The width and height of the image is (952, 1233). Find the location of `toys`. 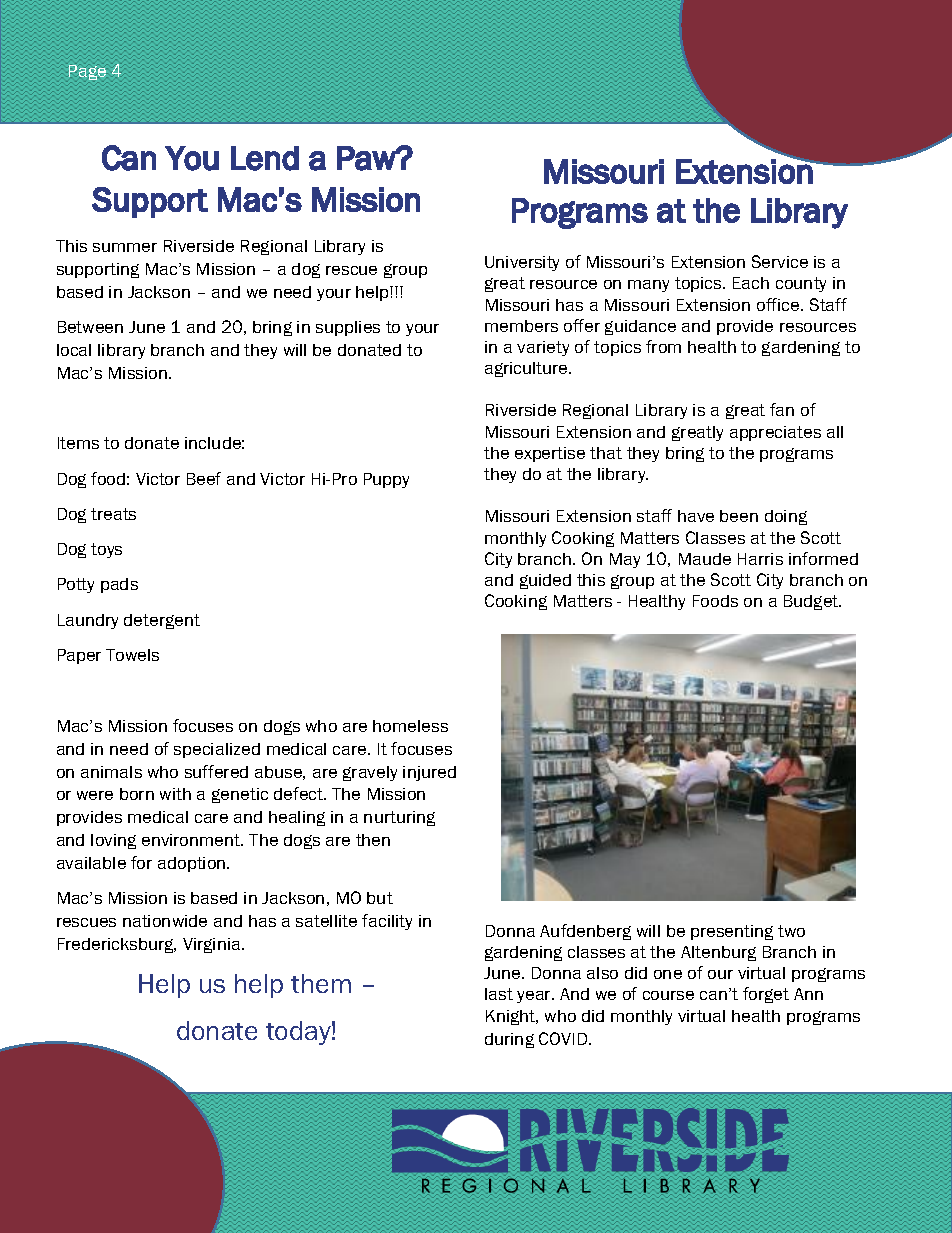

toys is located at coordinates (106, 550).
